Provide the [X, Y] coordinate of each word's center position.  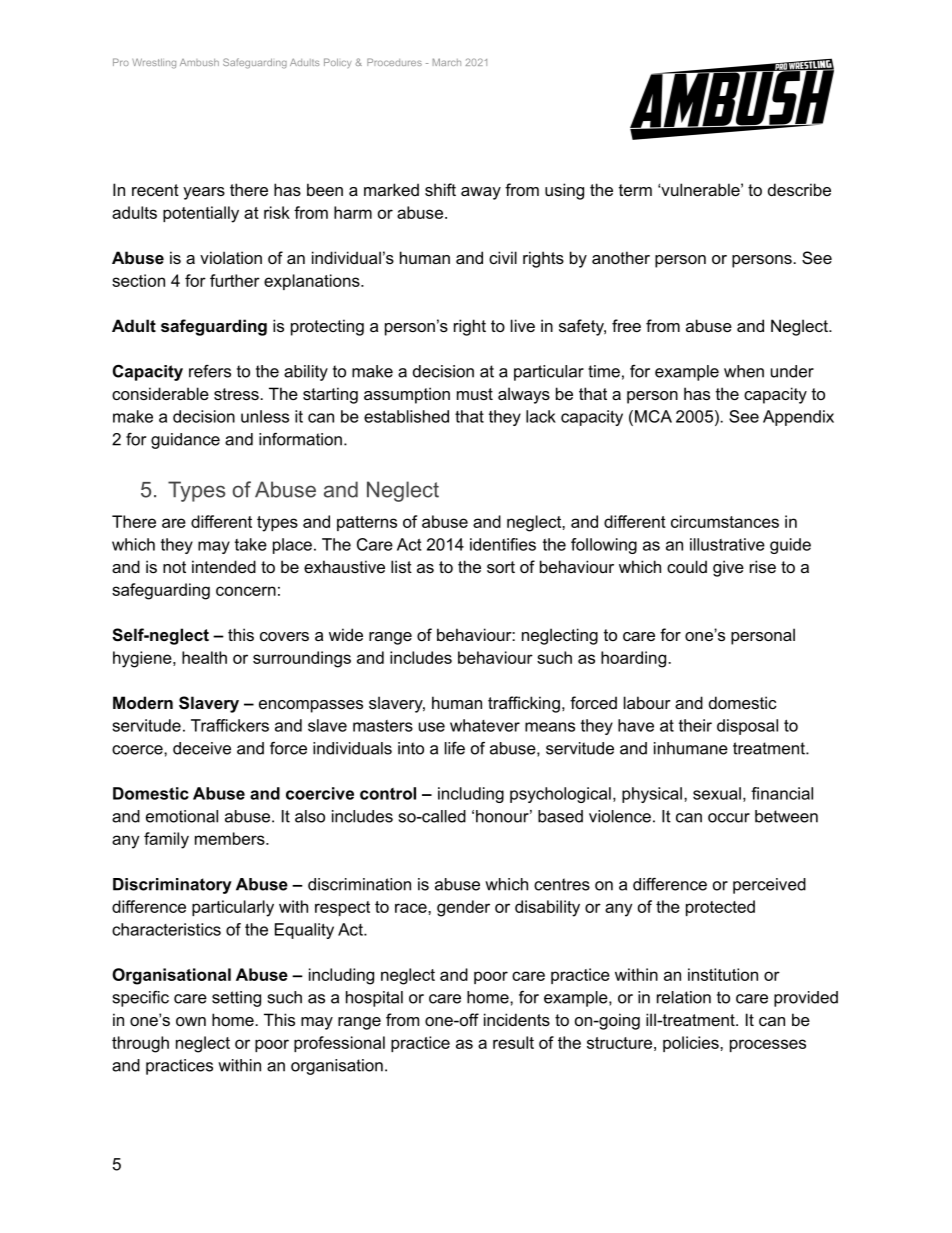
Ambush [199, 62]
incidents [517, 1019]
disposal [747, 727]
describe [799, 189]
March [447, 62]
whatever [485, 725]
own [191, 1021]
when [744, 371]
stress [237, 394]
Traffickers [230, 725]
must [475, 394]
